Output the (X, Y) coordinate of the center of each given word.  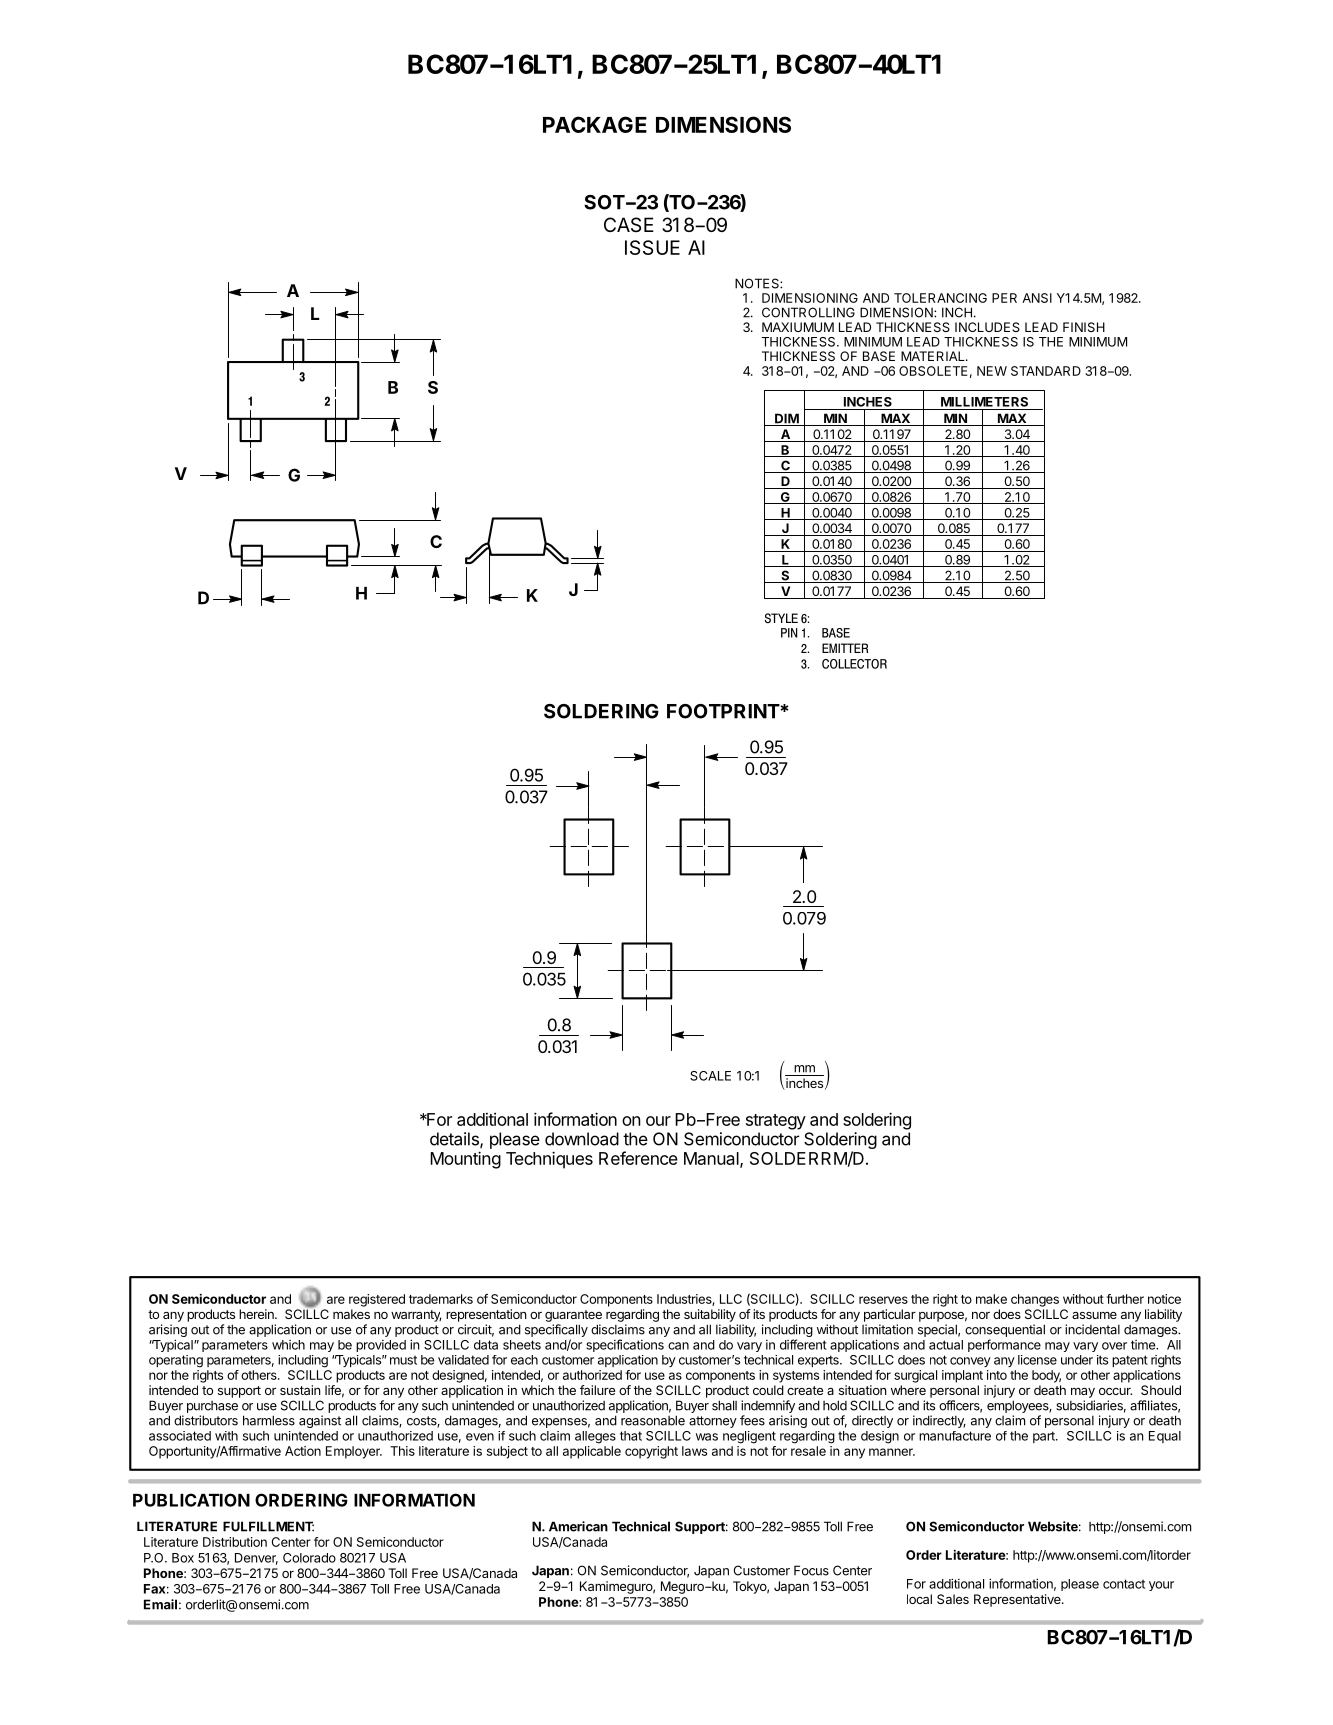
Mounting (465, 1160)
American (578, 1526)
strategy (776, 1122)
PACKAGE (595, 124)
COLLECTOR (854, 664)
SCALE (710, 1076)
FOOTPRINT (724, 711)
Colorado (309, 1558)
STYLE (781, 618)
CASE (629, 224)
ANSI (1037, 298)
